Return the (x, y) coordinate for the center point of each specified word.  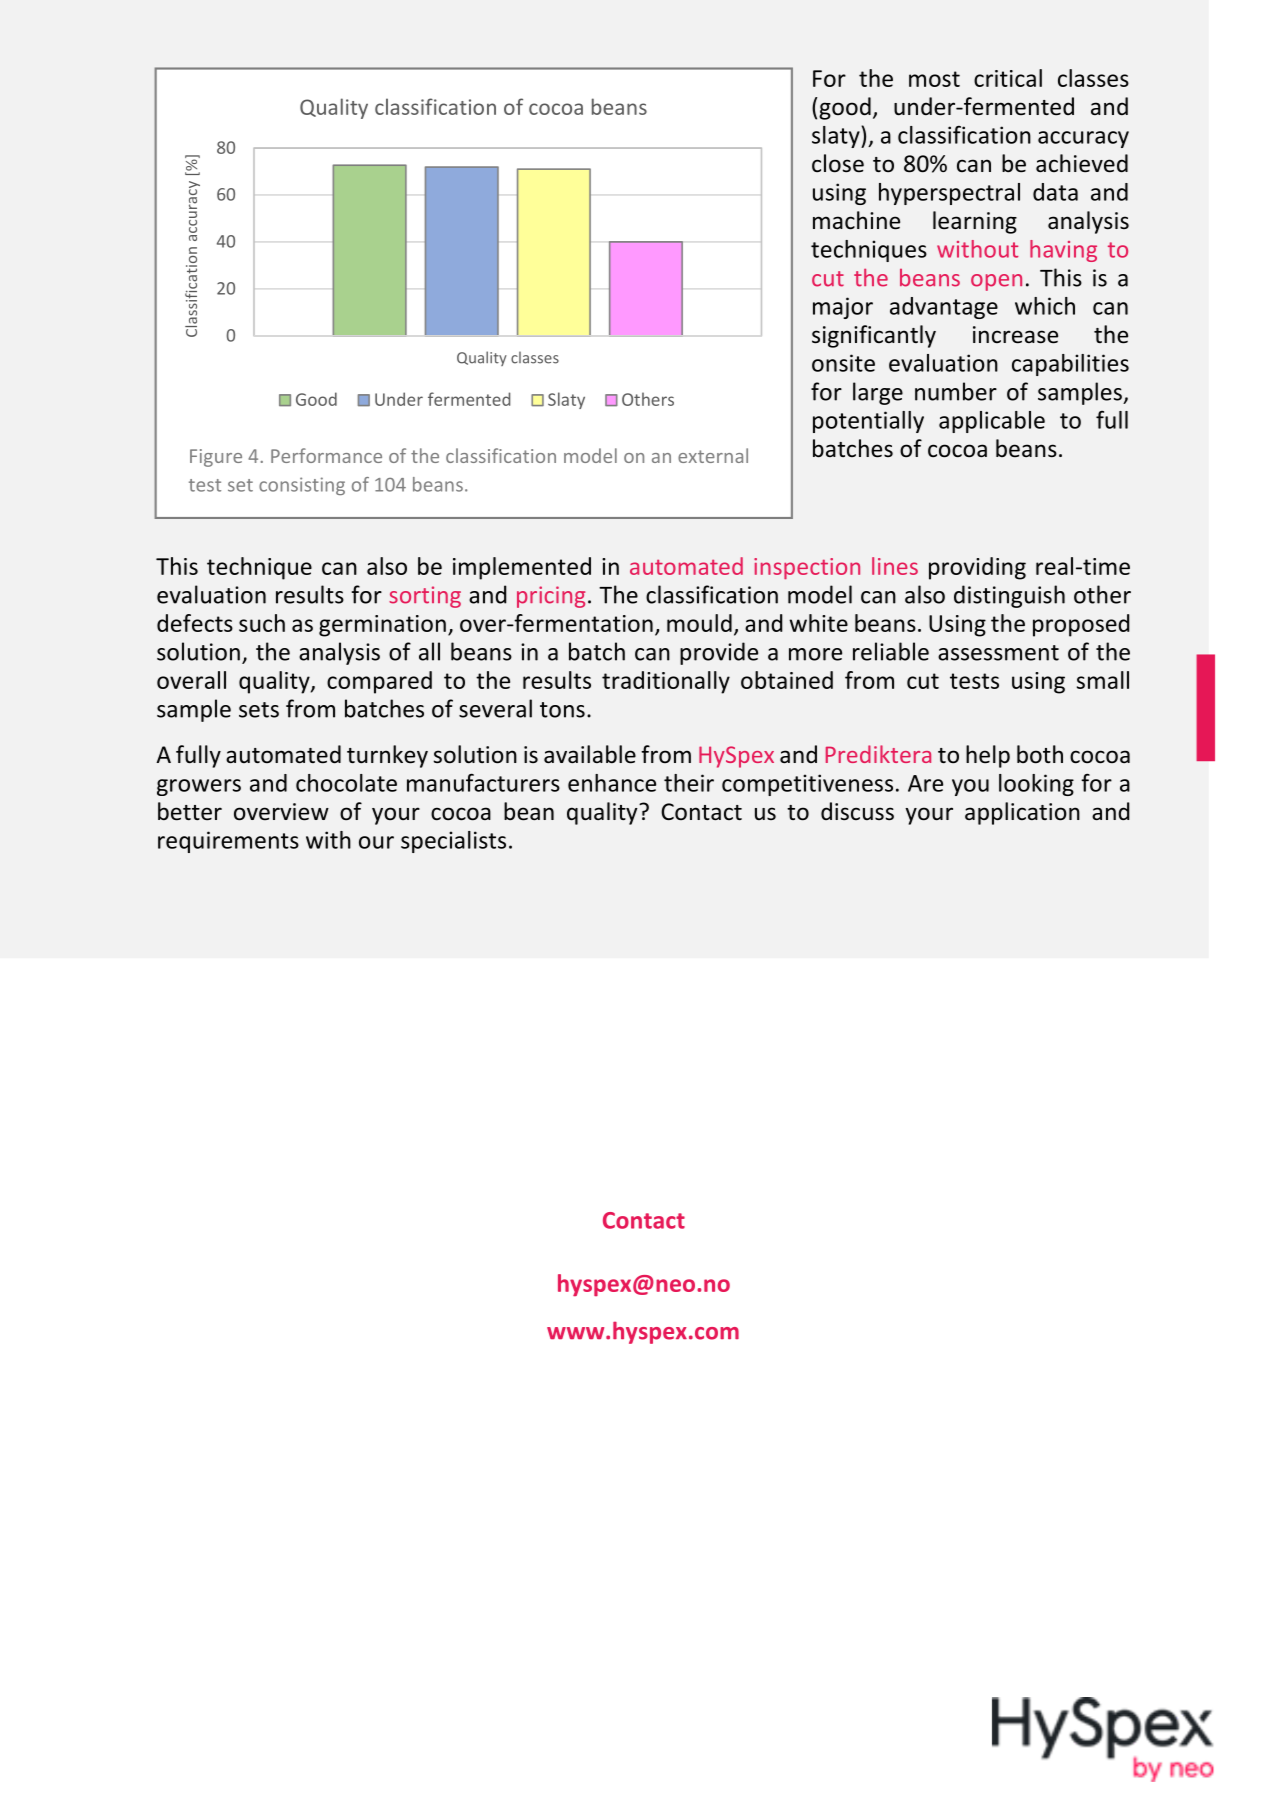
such (262, 623)
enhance (612, 783)
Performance (326, 455)
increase (1015, 335)
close (838, 163)
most (934, 79)
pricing (551, 597)
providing (977, 568)
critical (1008, 78)
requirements (228, 842)
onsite (843, 363)
